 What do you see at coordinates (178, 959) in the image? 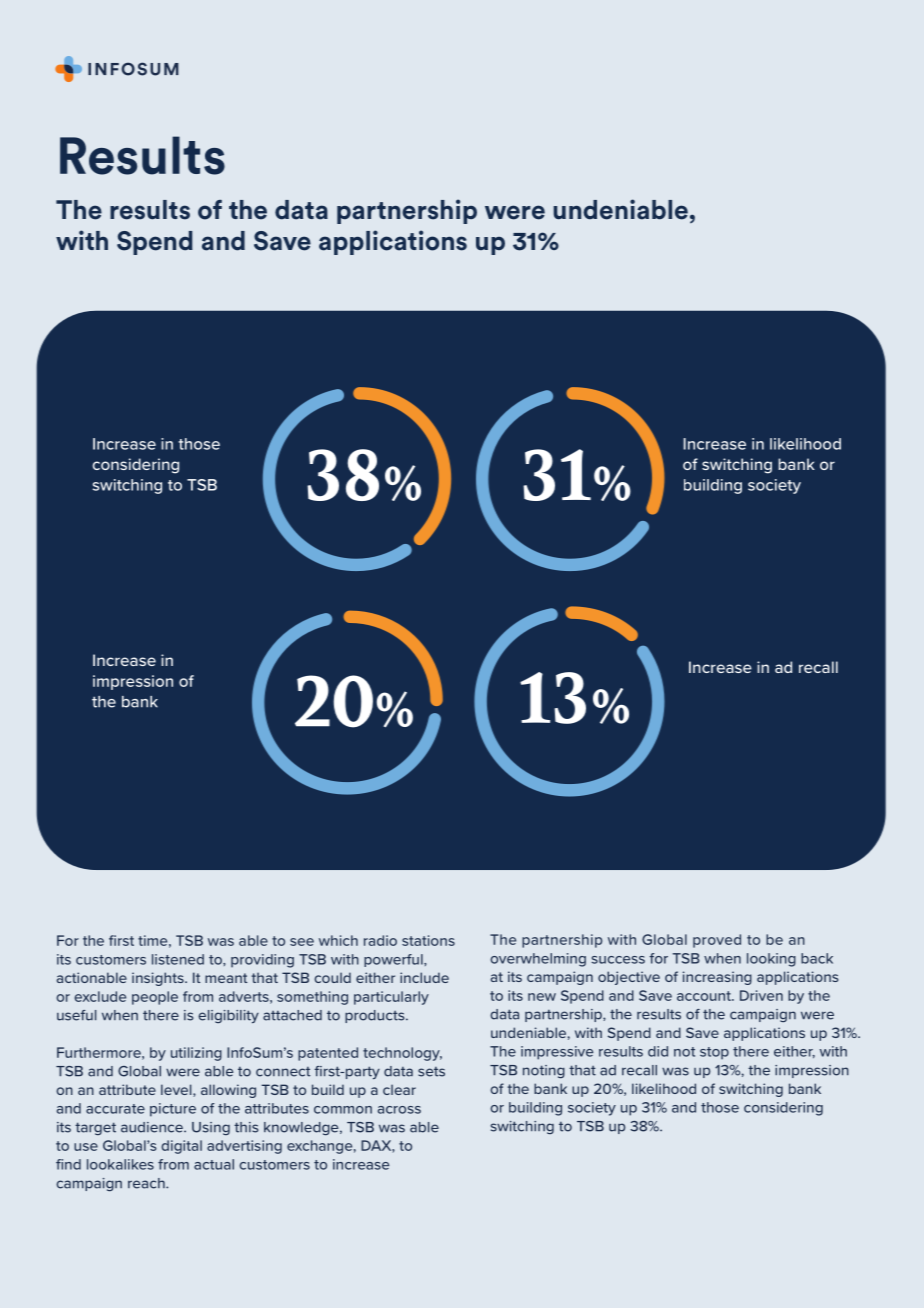
I see `listened` at bounding box center [178, 959].
